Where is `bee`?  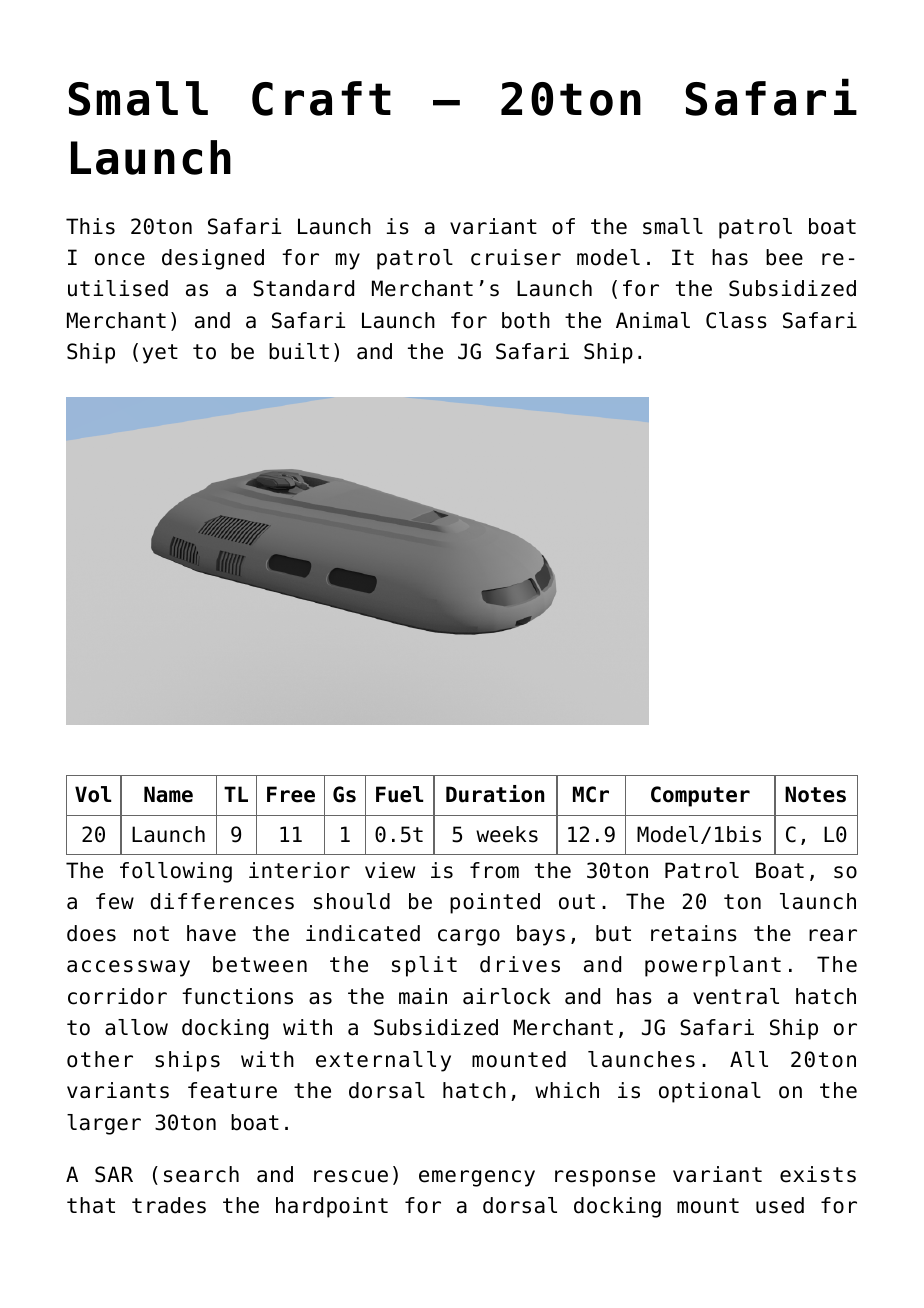 bee is located at coordinates (784, 257).
